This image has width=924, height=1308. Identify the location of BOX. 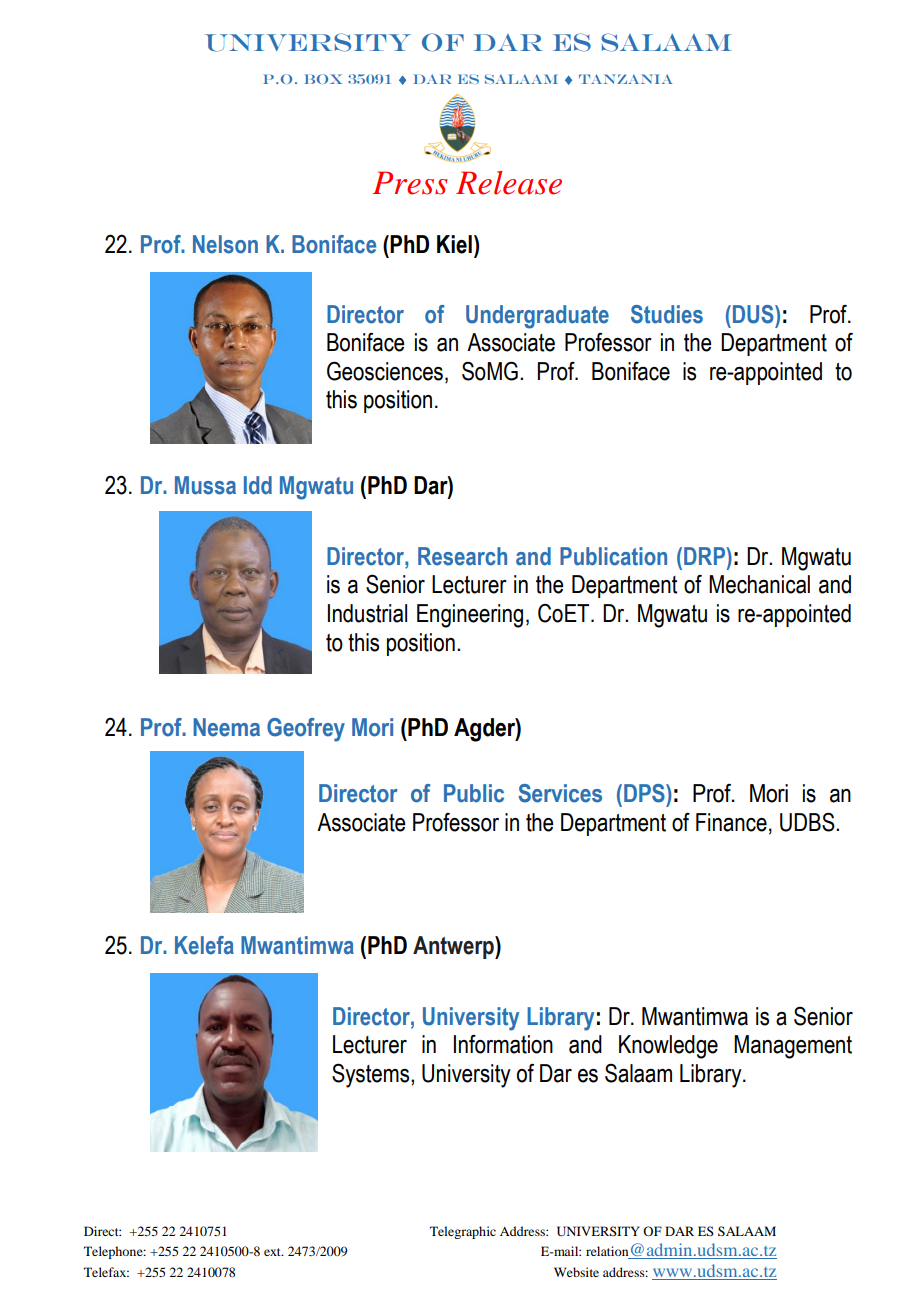
(323, 79).
